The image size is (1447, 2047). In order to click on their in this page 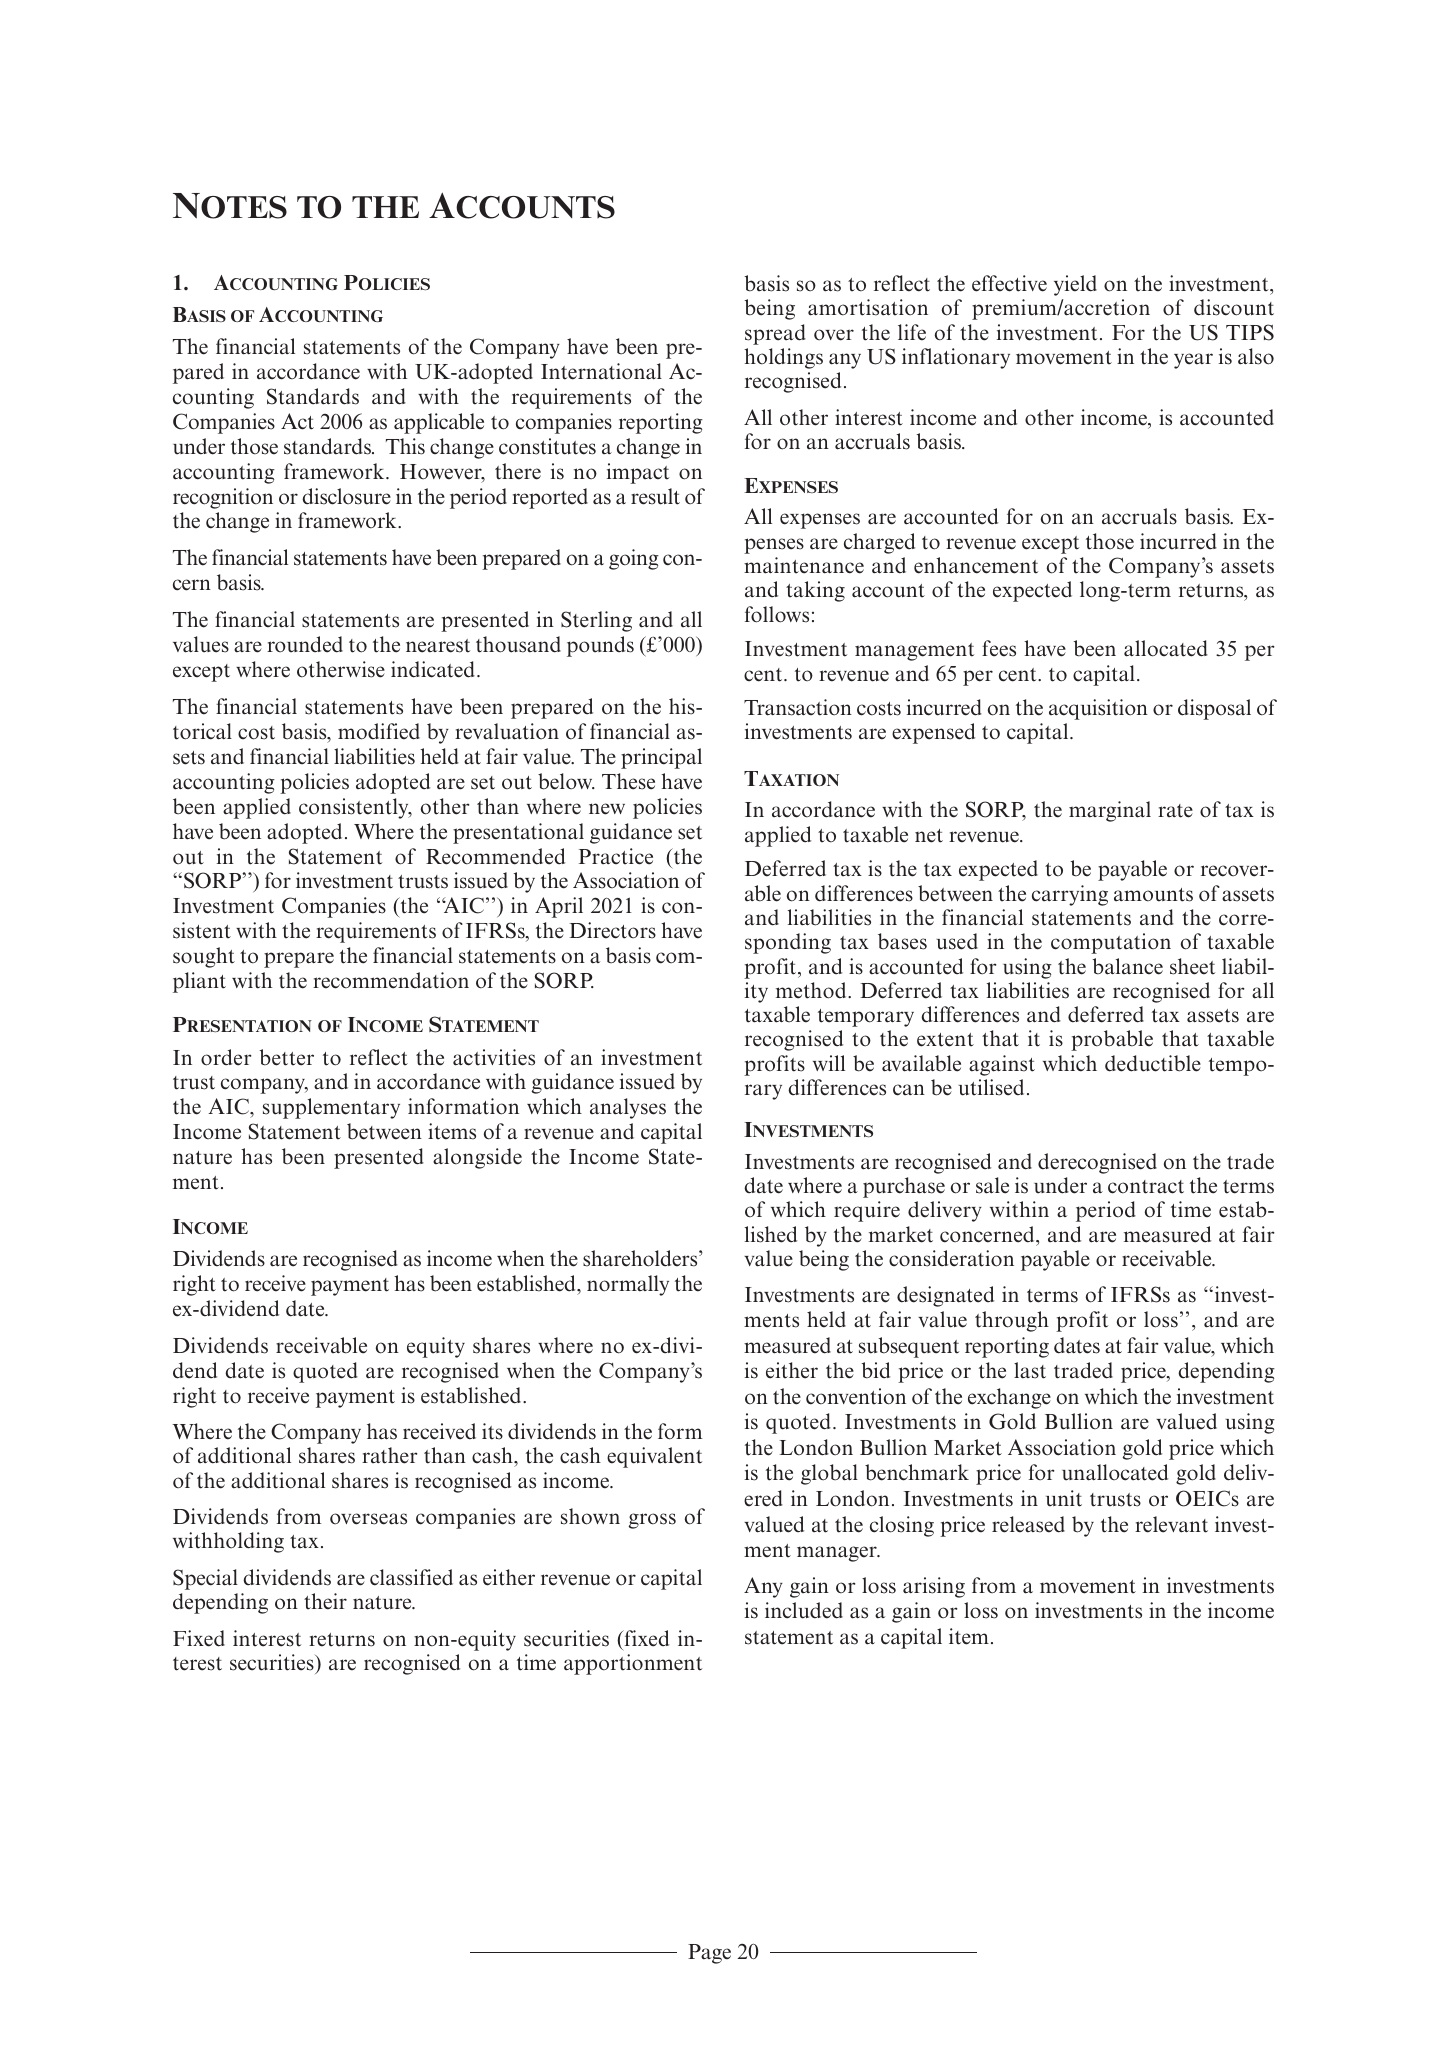, I will do `click(325, 1601)`.
